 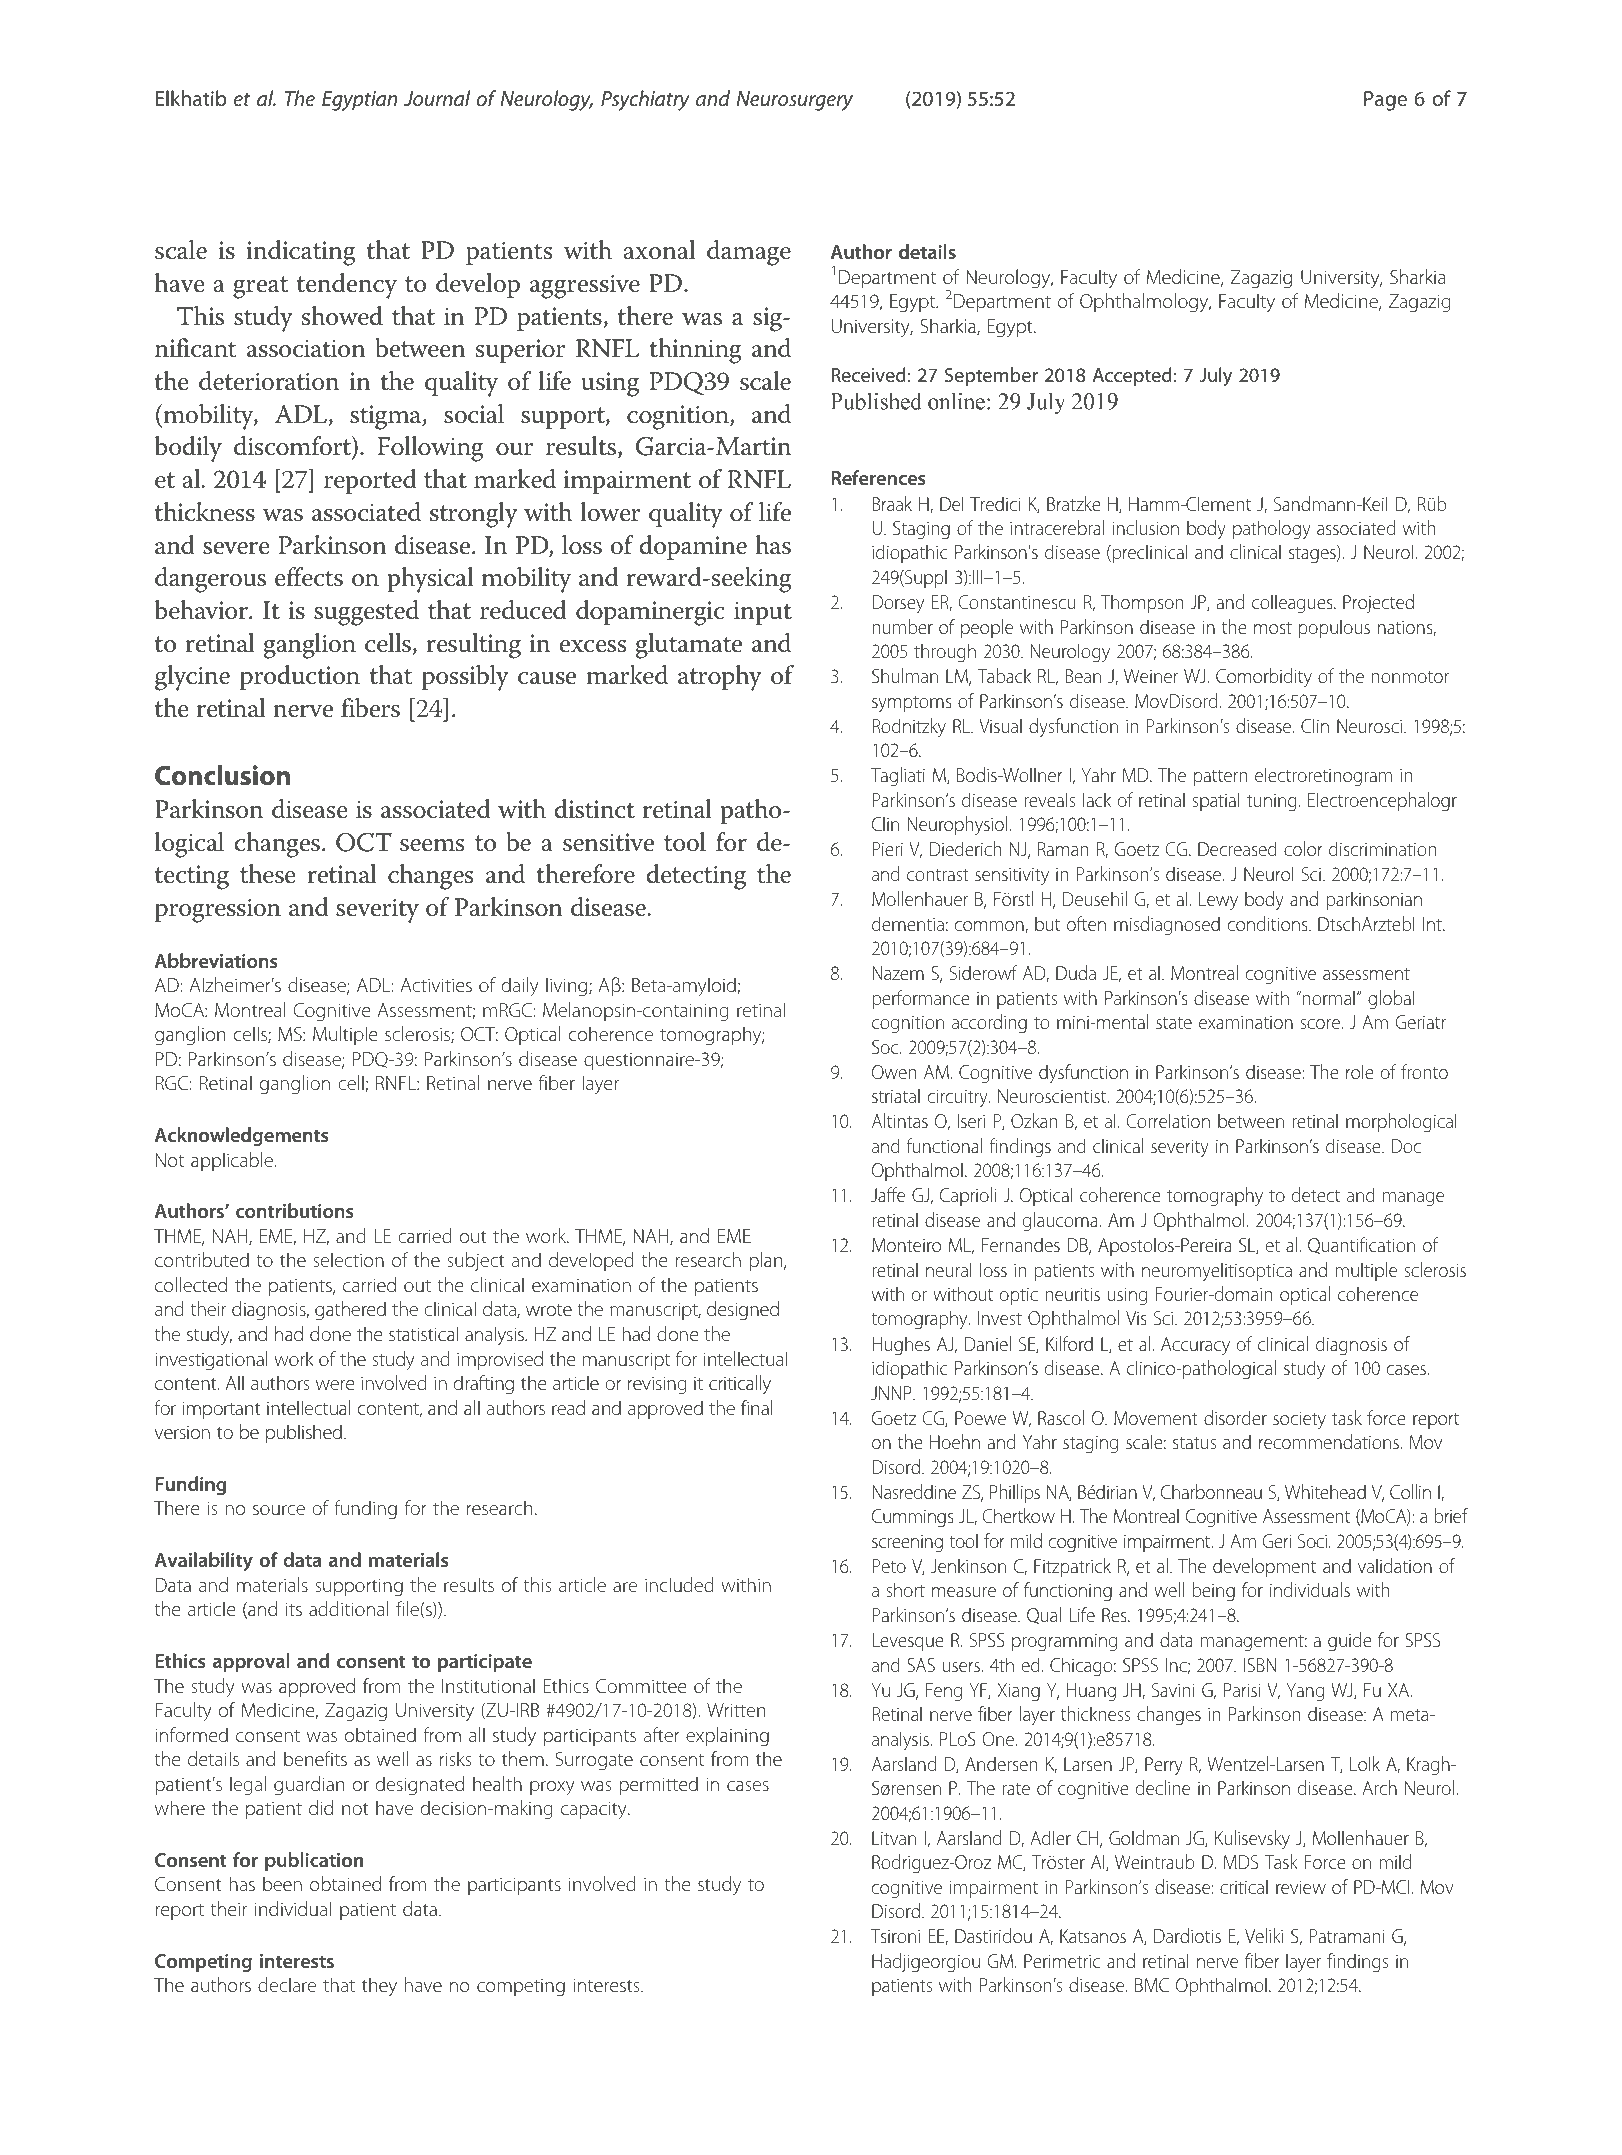 What do you see at coordinates (913, 1518) in the page?
I see `Cummings` at bounding box center [913, 1518].
